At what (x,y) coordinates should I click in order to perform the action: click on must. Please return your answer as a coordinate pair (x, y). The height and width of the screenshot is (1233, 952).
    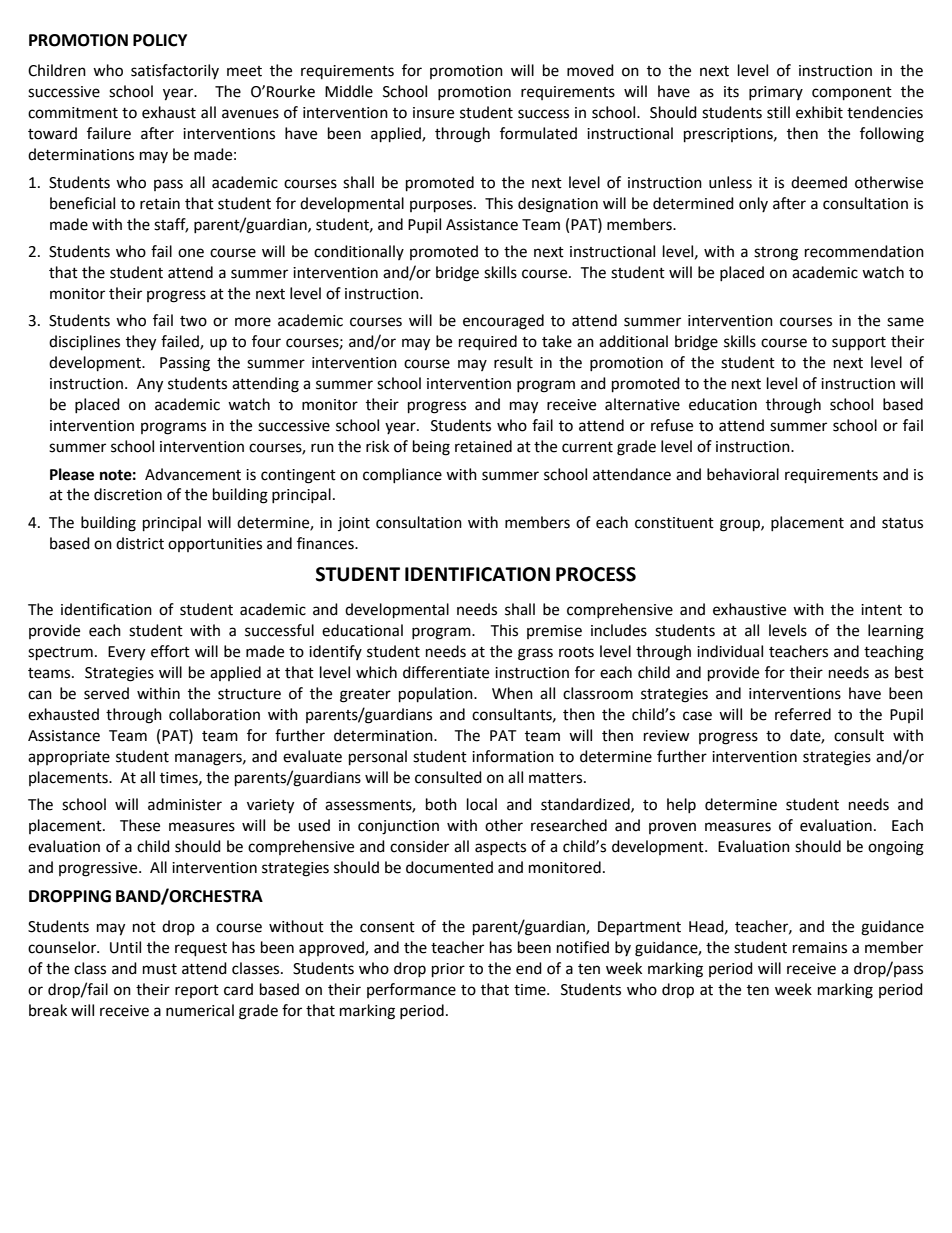
    Looking at the image, I should click on (160, 969).
